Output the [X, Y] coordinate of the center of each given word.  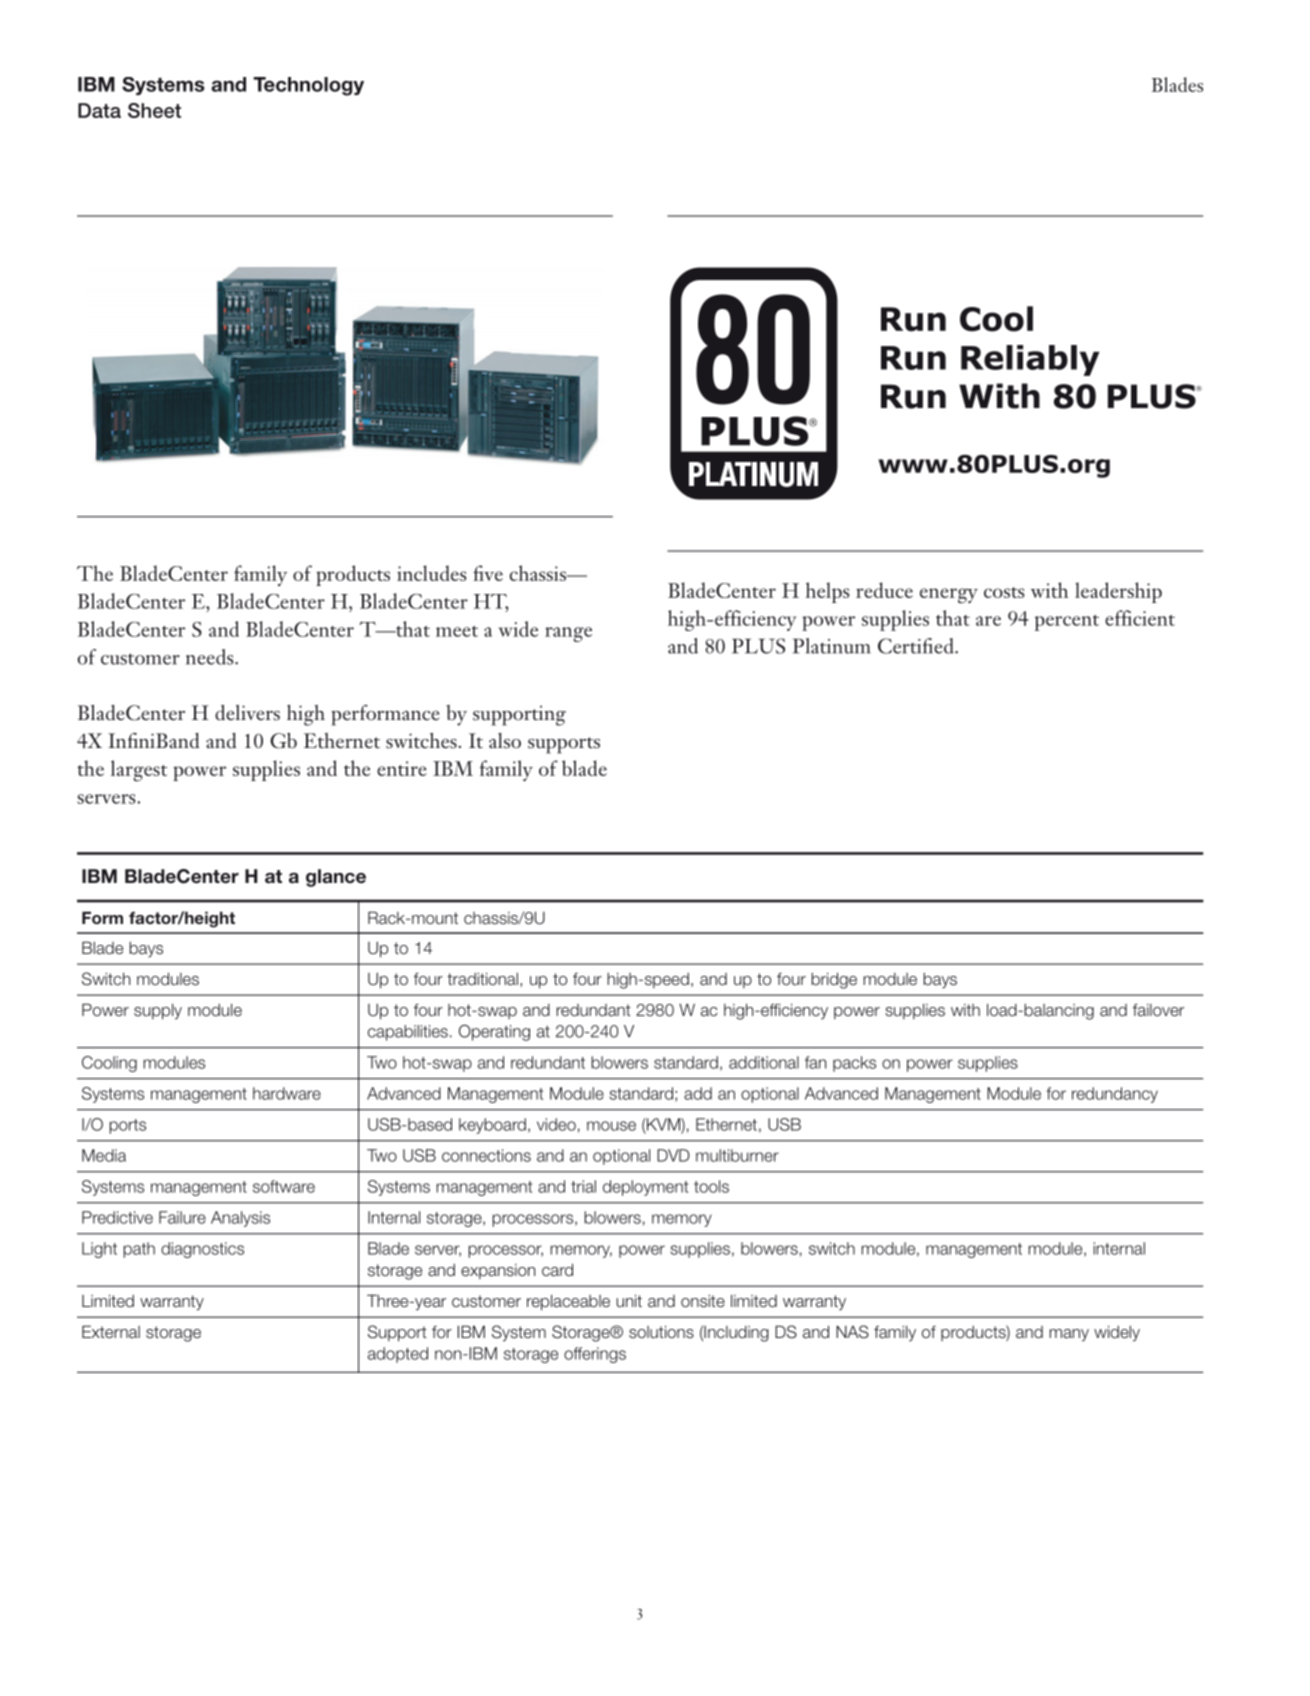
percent [1067, 623]
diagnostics [202, 1250]
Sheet [154, 110]
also [505, 741]
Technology [308, 86]
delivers [247, 713]
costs [1004, 592]
